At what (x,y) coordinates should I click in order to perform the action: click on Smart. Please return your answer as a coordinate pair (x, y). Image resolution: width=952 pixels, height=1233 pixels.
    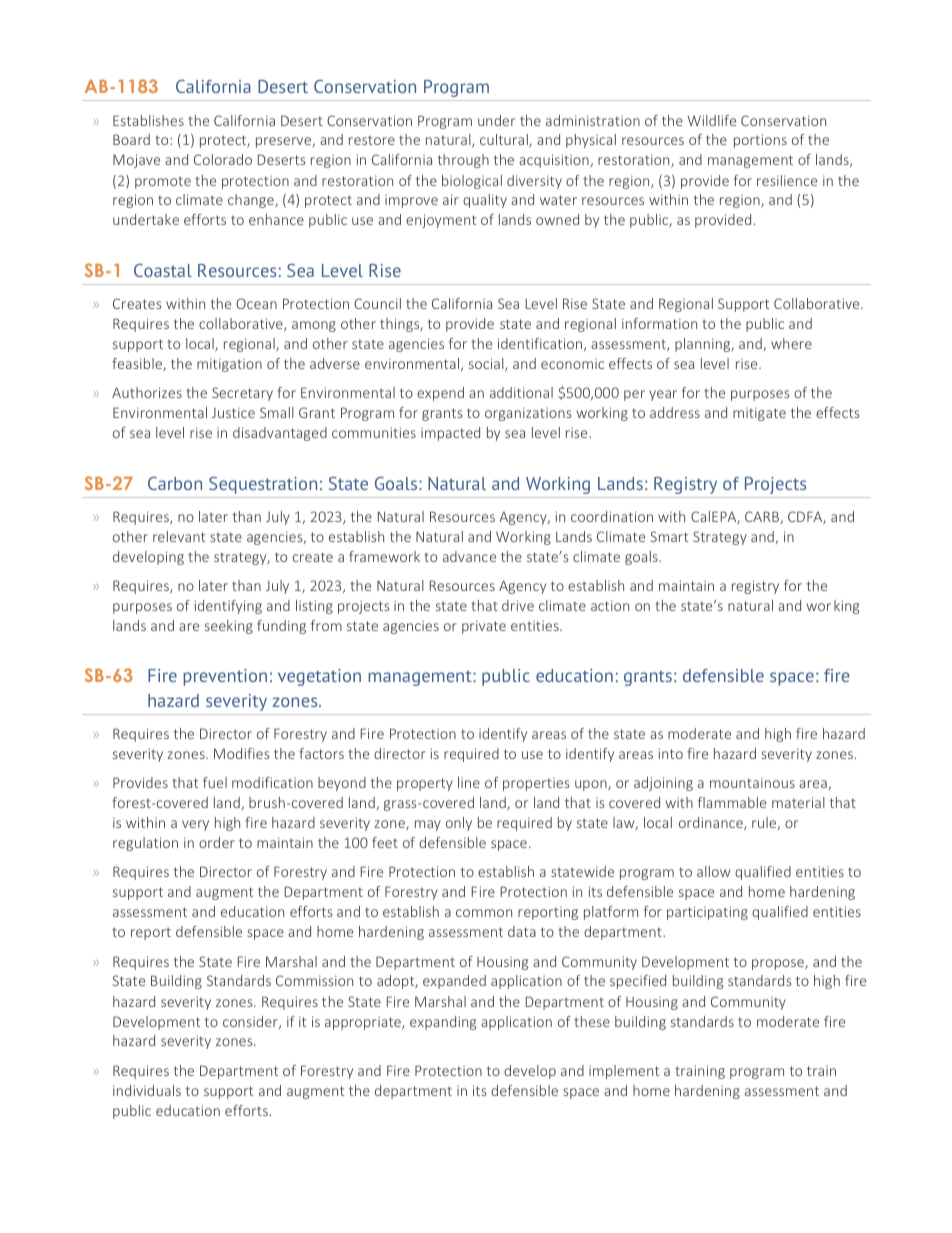
    Looking at the image, I should click on (669, 536).
